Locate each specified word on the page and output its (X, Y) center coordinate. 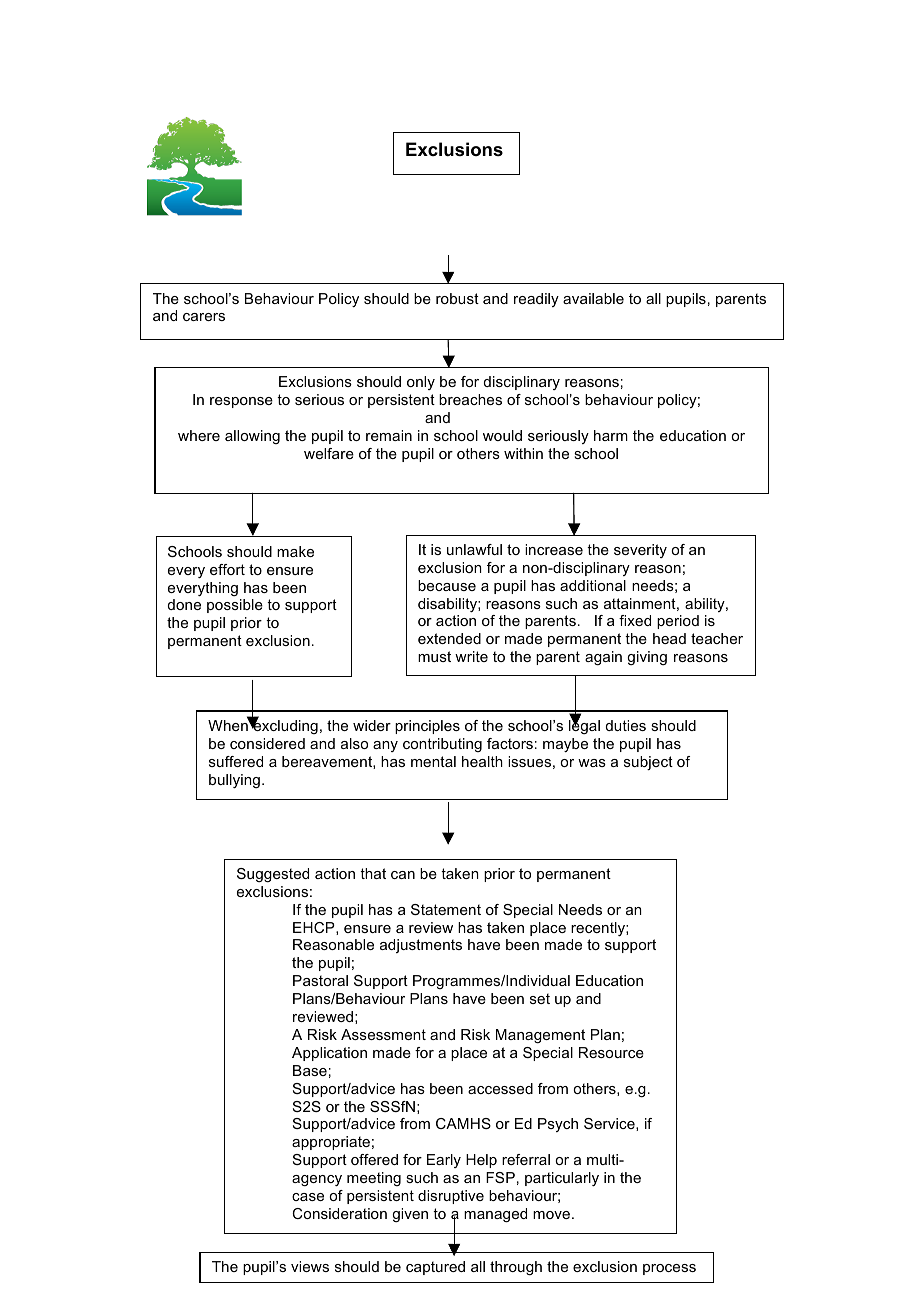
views (310, 1266)
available (593, 298)
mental (433, 761)
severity (640, 551)
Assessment (383, 1034)
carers (204, 317)
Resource (611, 1052)
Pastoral (320, 980)
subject (648, 763)
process (669, 1269)
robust (457, 298)
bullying (234, 781)
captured (435, 1268)
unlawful (474, 549)
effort (227, 569)
